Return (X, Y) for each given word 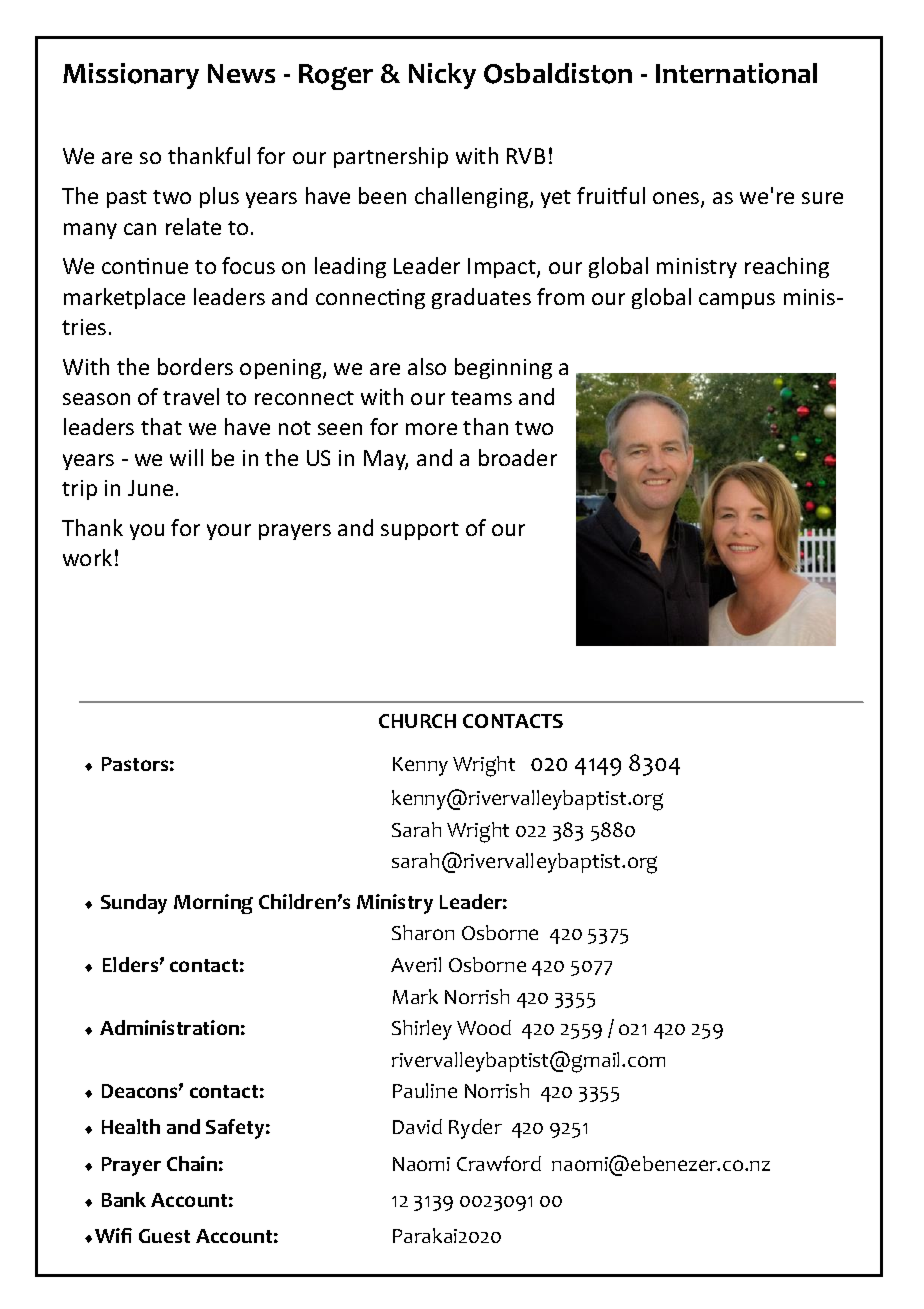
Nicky (442, 76)
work (87, 557)
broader (518, 457)
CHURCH (417, 721)
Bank (124, 1199)
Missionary (131, 76)
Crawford (499, 1163)
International (736, 73)
